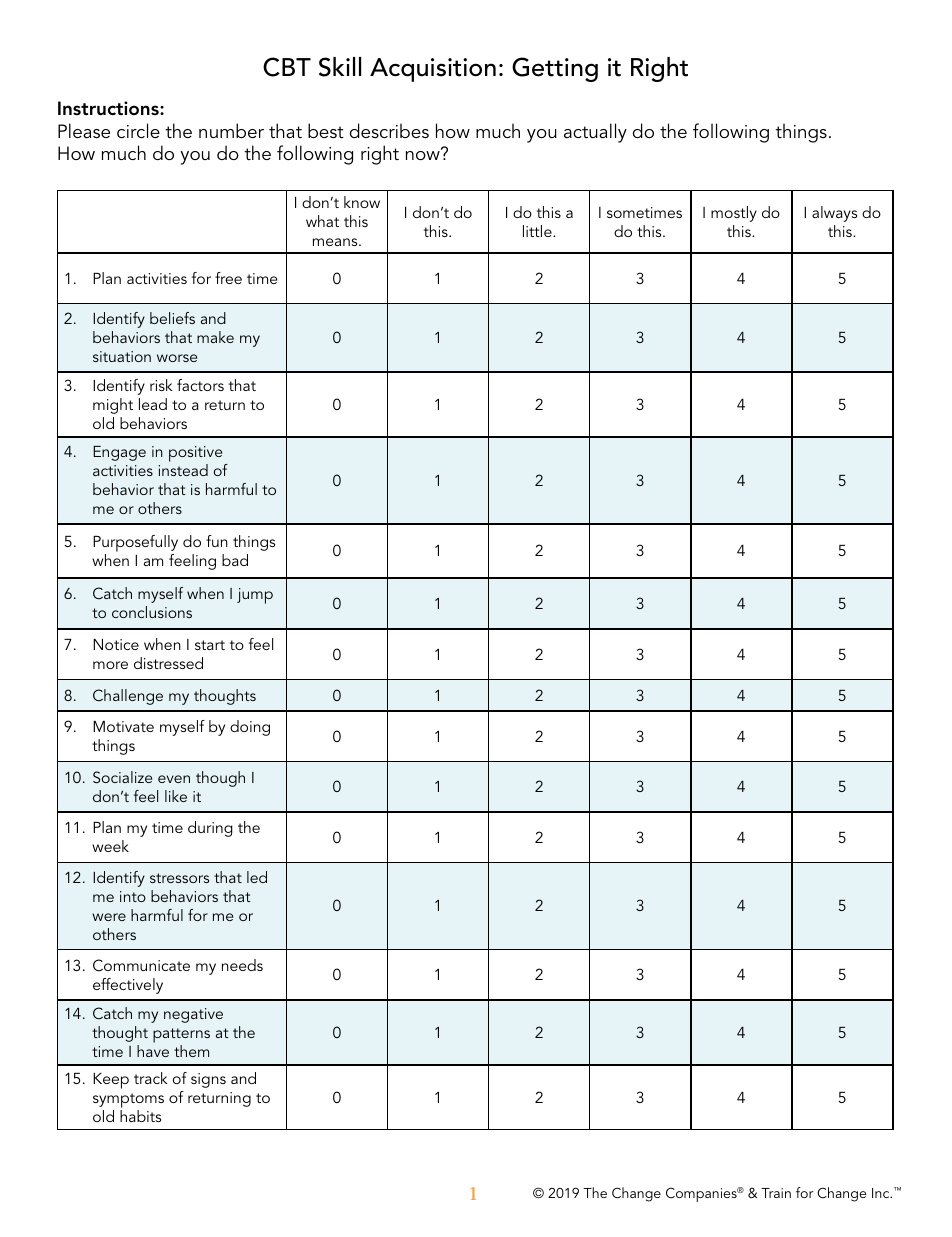 The image size is (952, 1237). What do you see at coordinates (776, 1193) in the document?
I see `Train` at bounding box center [776, 1193].
